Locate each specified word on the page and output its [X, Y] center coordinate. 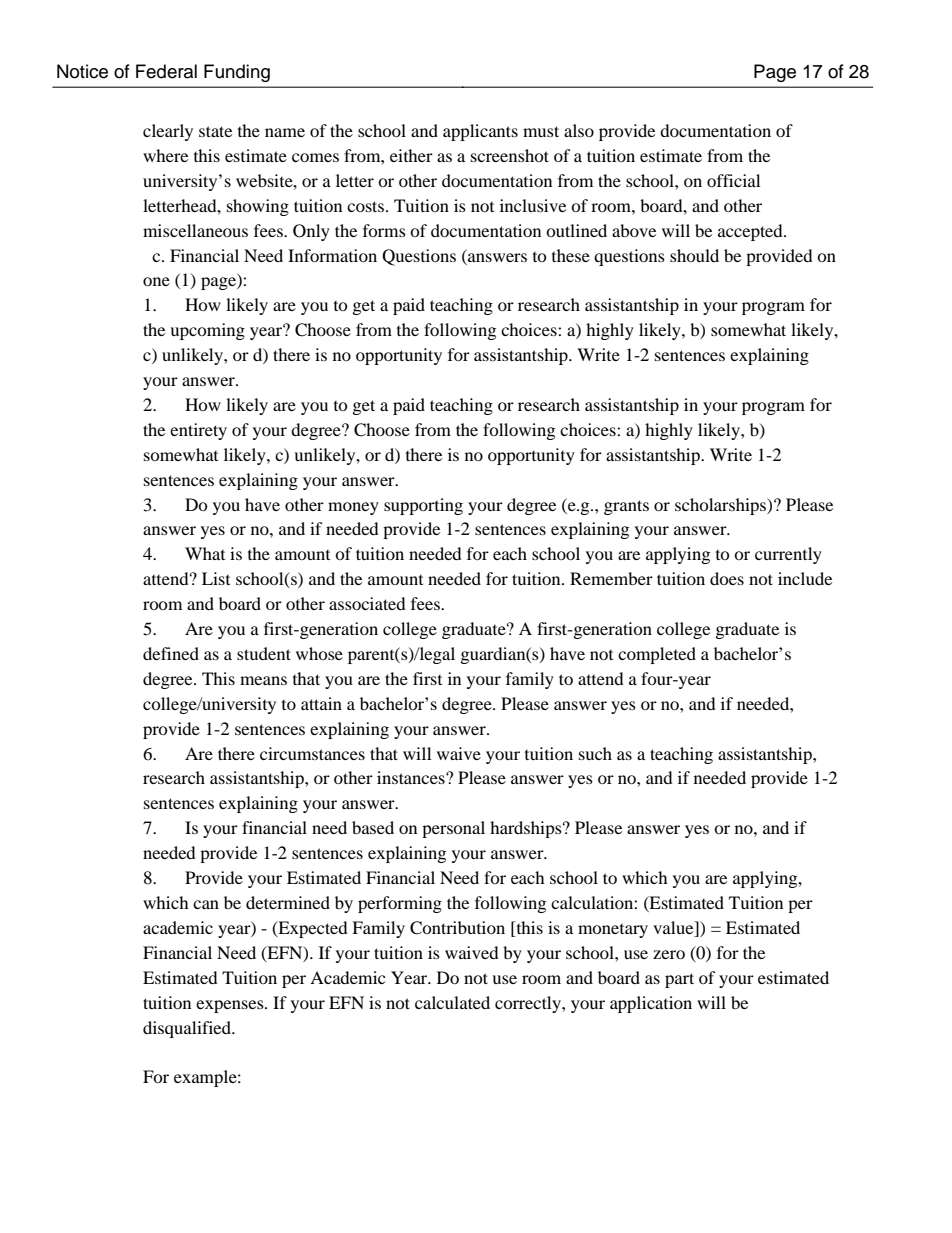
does [727, 578]
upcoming [207, 331]
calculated [452, 1002]
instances [412, 777]
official [733, 180]
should [694, 255]
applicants [480, 132]
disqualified [188, 1029]
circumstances [312, 753]
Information [332, 255]
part [679, 980]
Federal [166, 71]
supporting [423, 506]
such [595, 753]
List [216, 578]
